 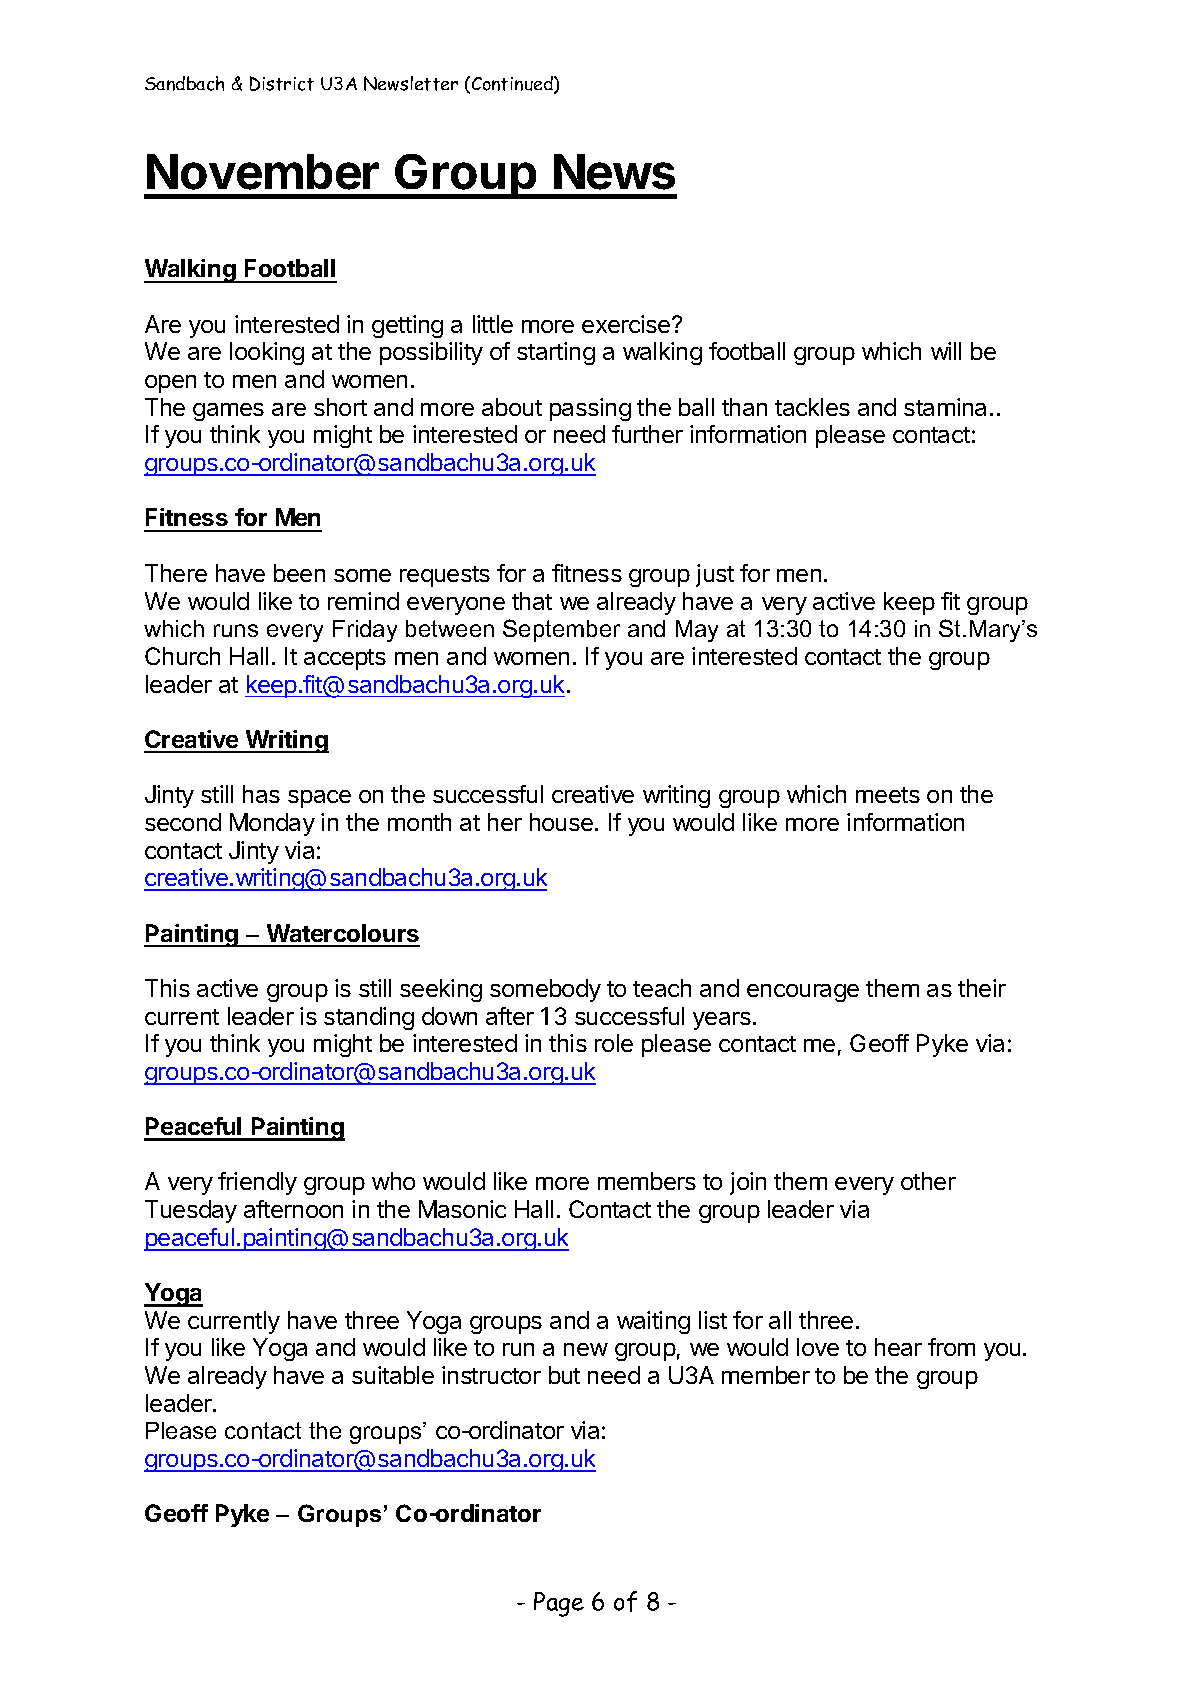 I want to click on suitable, so click(x=393, y=1375).
